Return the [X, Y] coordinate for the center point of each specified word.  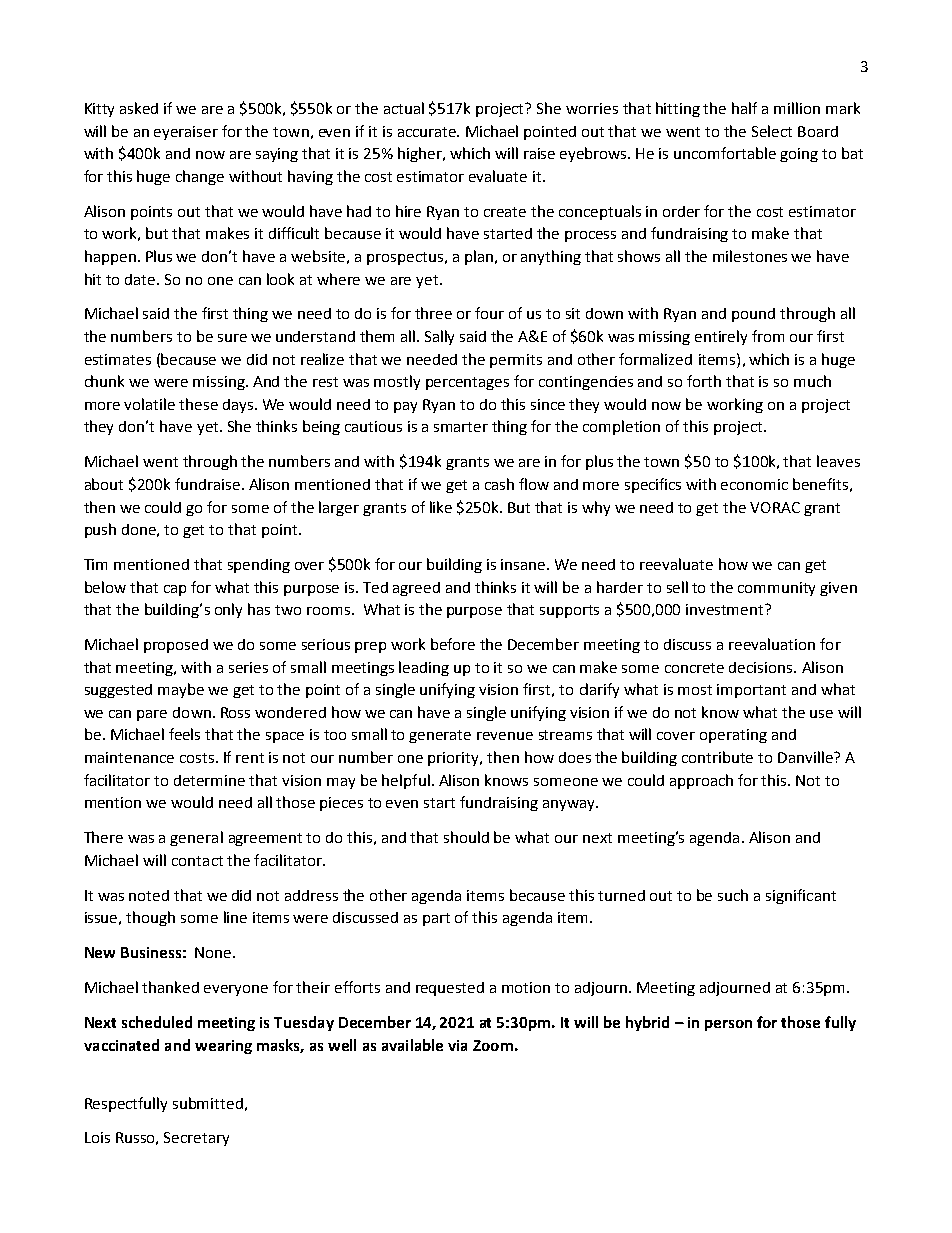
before [453, 644]
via [457, 1045]
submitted [208, 1103]
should [466, 837]
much [812, 381]
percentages [467, 383]
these [198, 404]
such [733, 895]
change [200, 177]
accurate [428, 132]
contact [197, 861]
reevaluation [772, 644]
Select [772, 131]
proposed [176, 646]
